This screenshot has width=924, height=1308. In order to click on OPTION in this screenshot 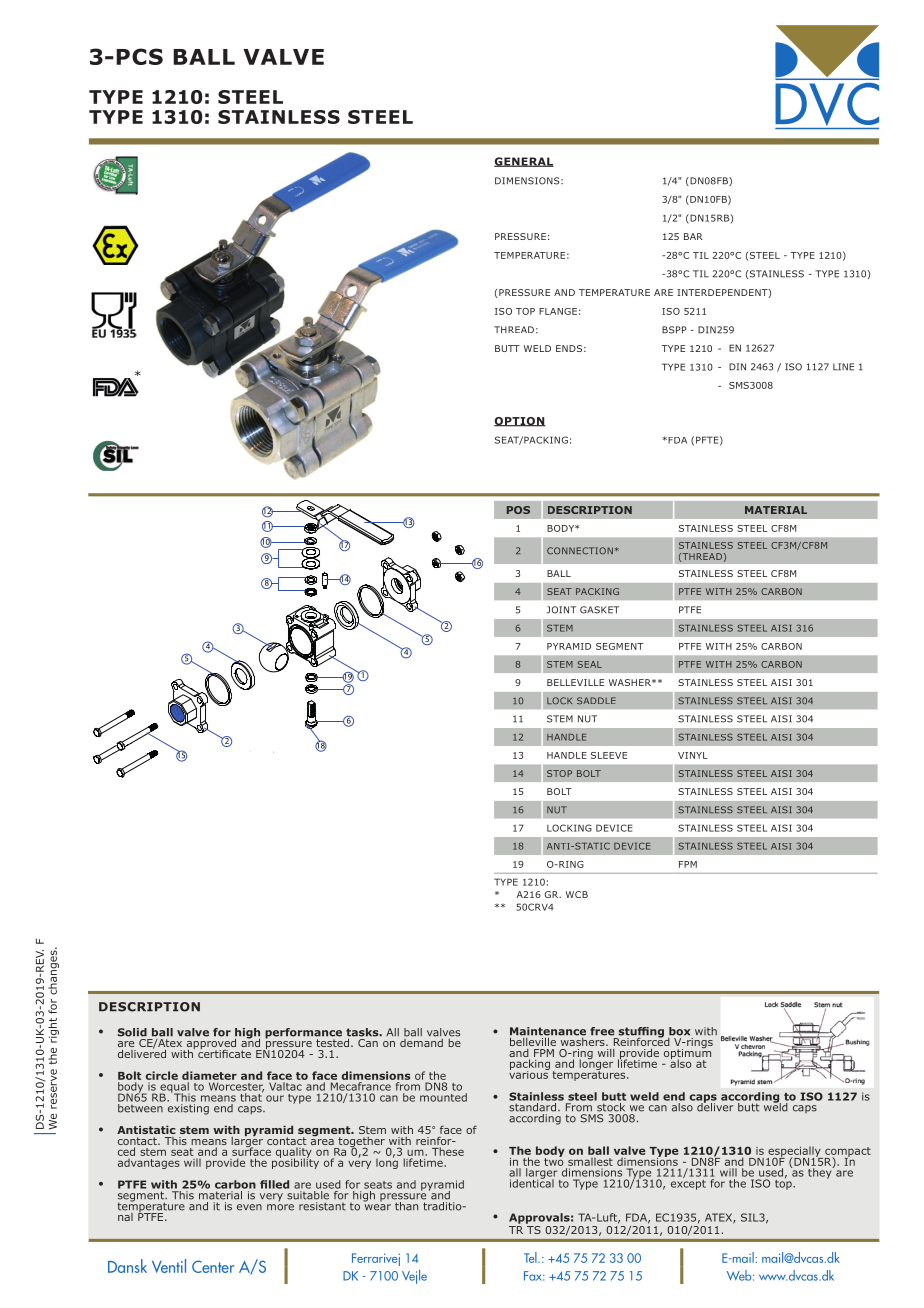, I will do `click(520, 422)`.
